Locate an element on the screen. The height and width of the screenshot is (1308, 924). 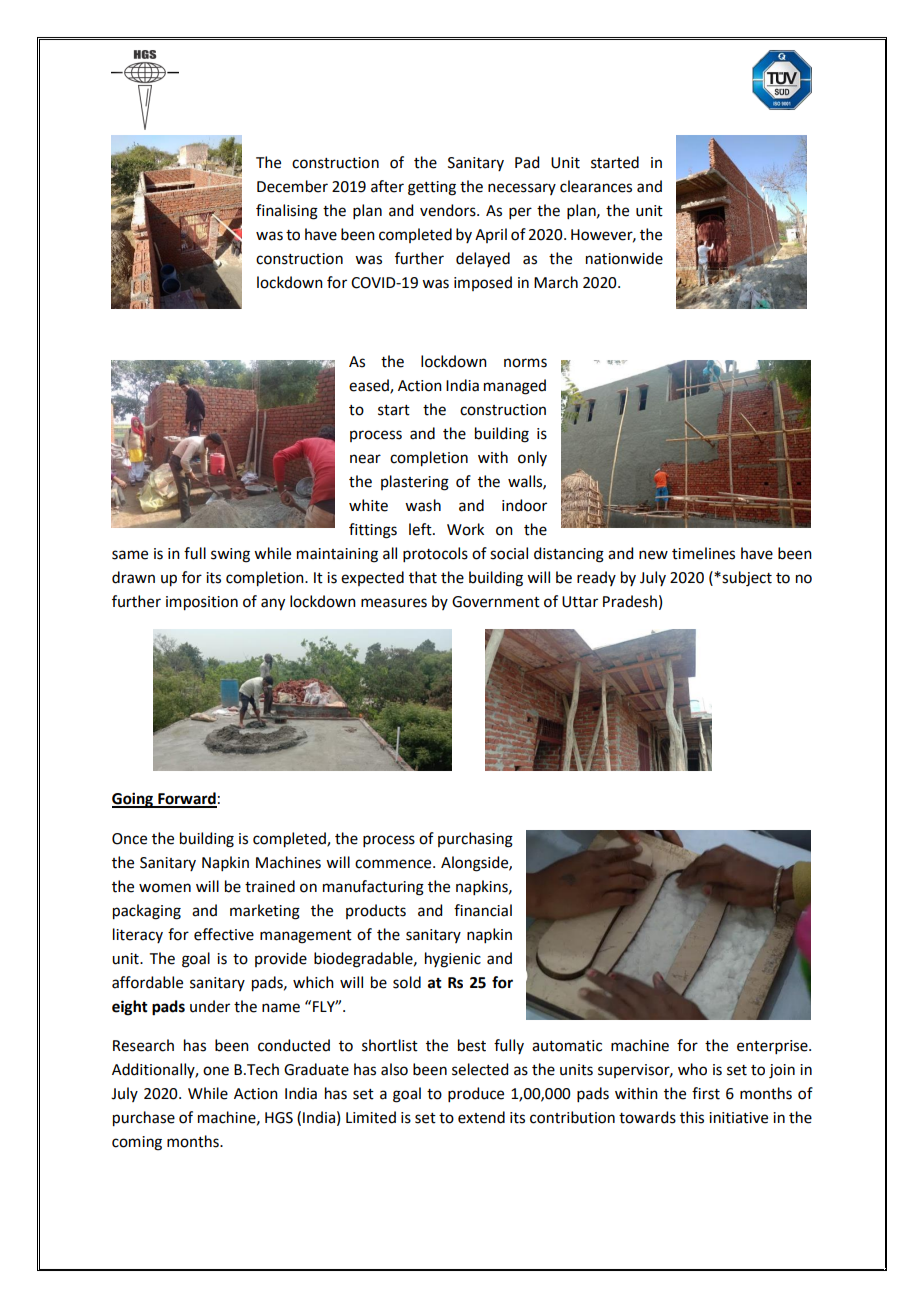
extend is located at coordinates (481, 1117).
